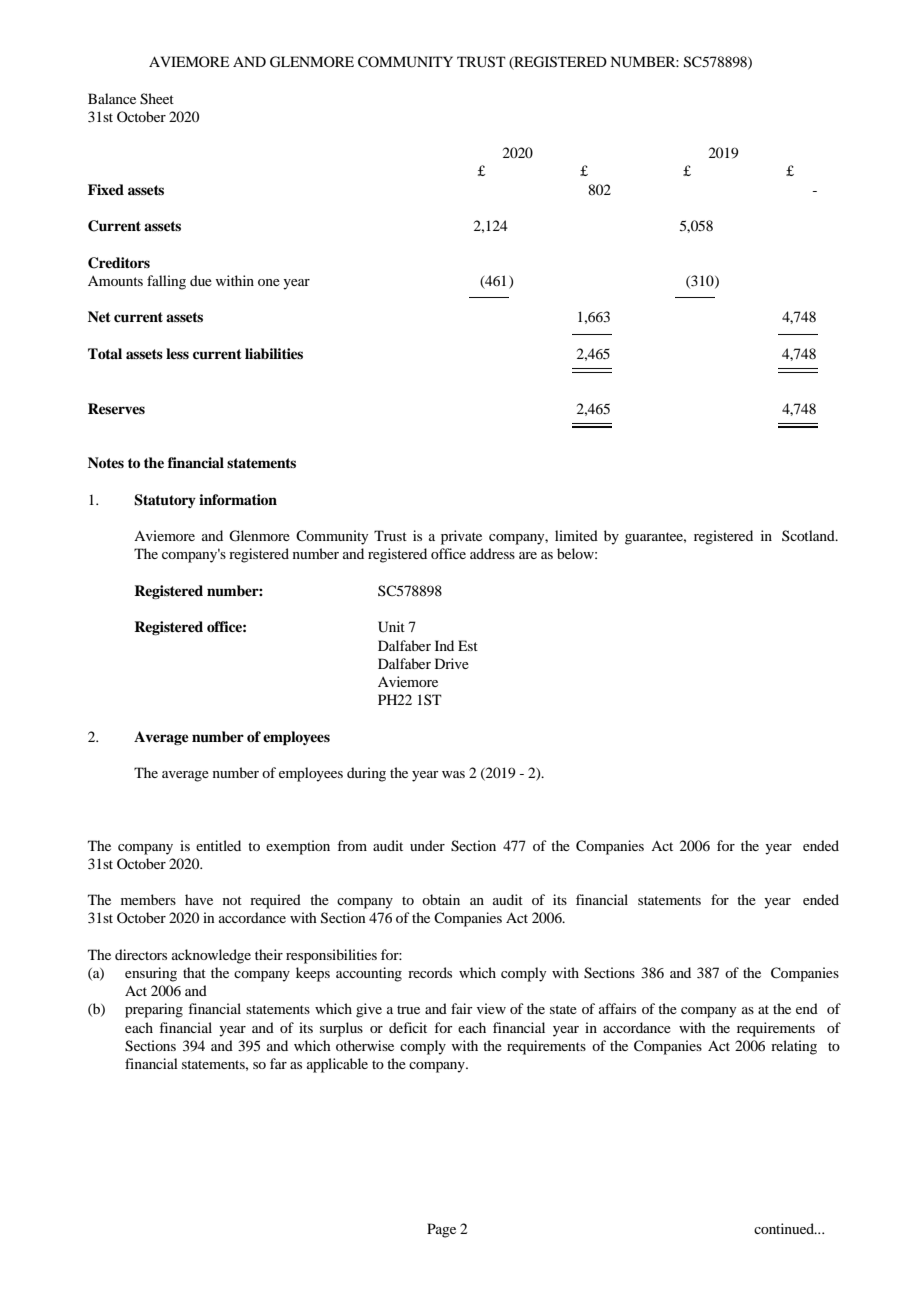  I want to click on far, so click(278, 1063).
